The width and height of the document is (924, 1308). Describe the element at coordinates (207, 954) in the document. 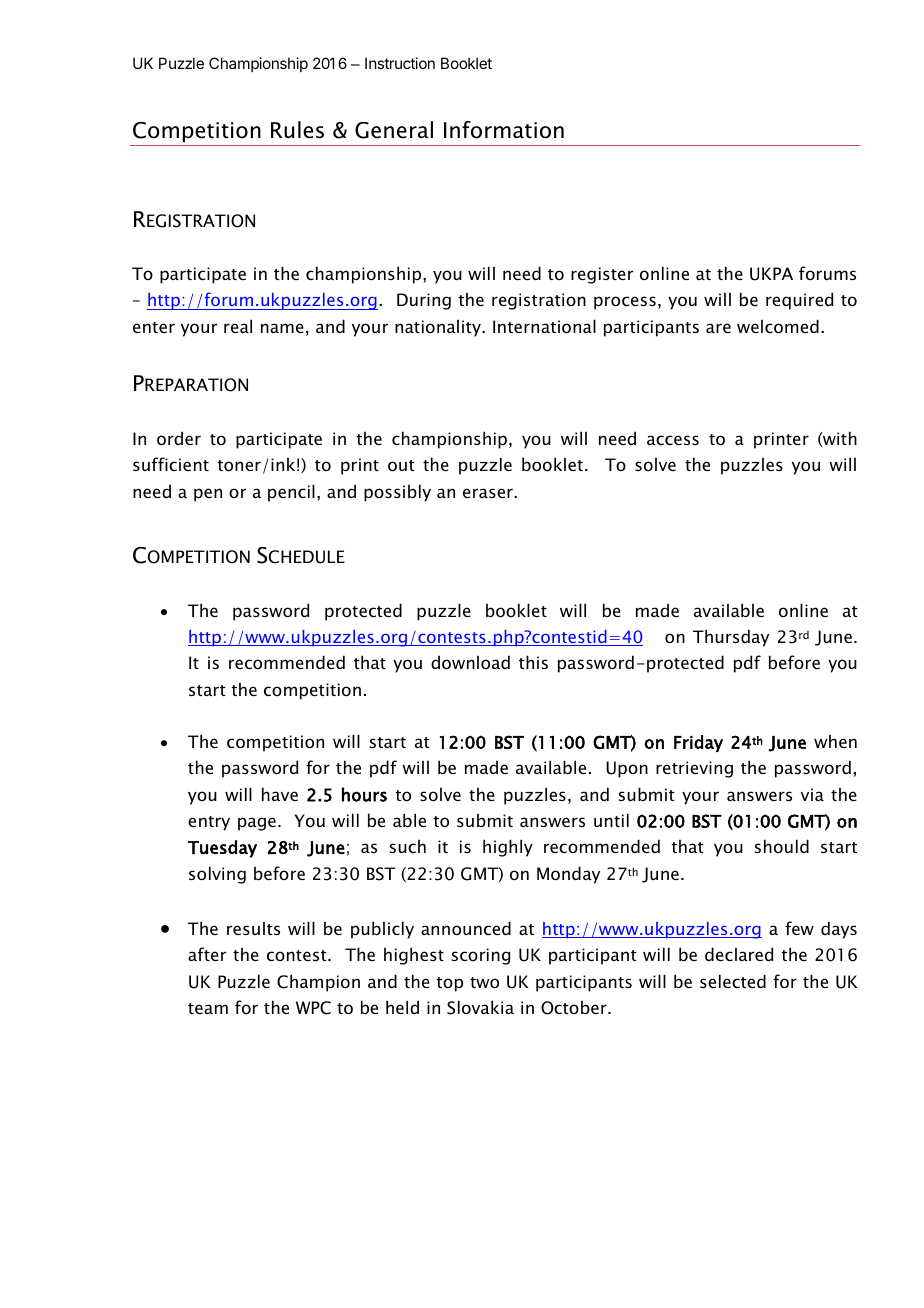

I see `after` at that location.
